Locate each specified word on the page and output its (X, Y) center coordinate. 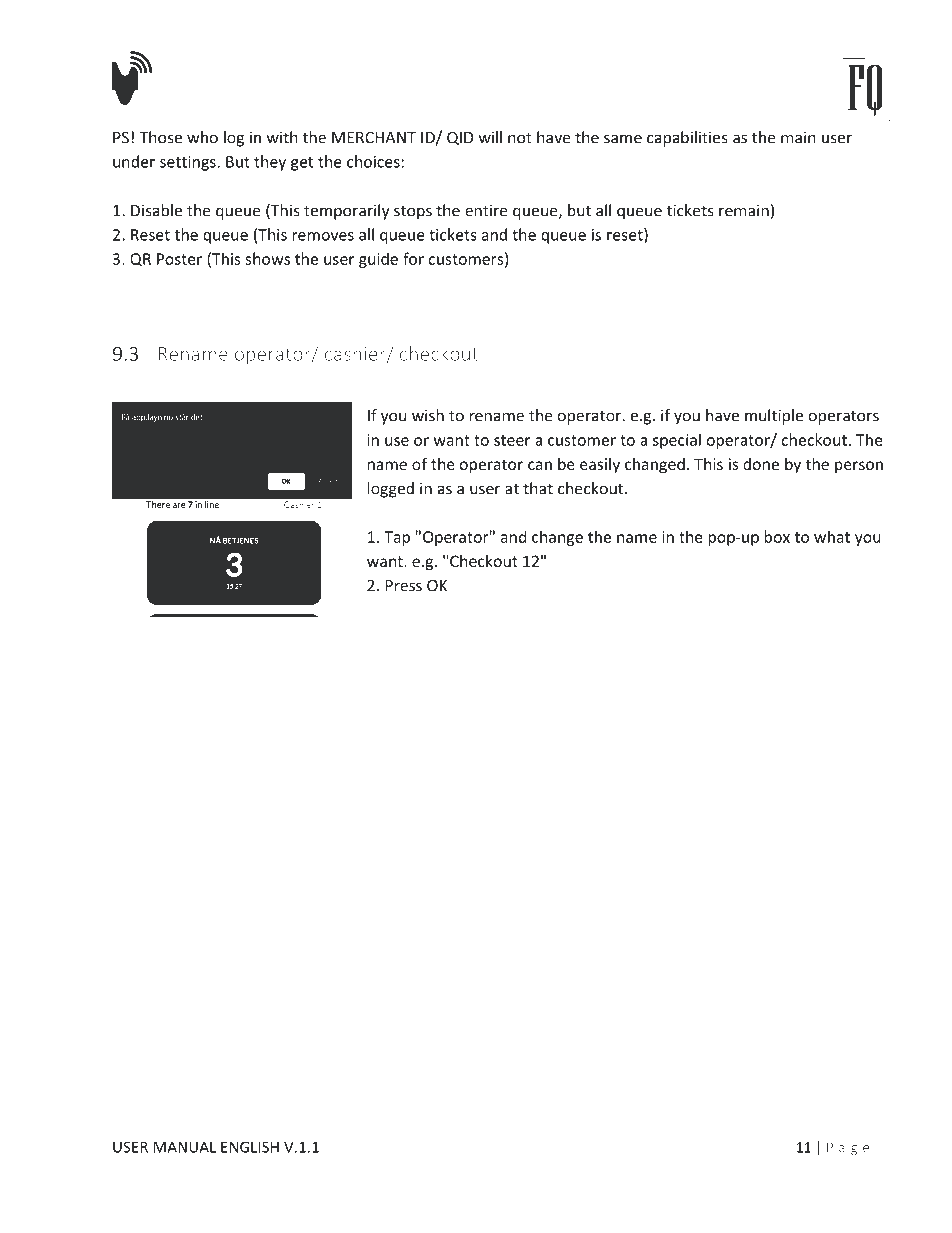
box (777, 536)
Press (403, 586)
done (761, 464)
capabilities (687, 139)
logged (391, 490)
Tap (397, 538)
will (490, 137)
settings (188, 163)
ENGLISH (250, 1147)
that (538, 488)
